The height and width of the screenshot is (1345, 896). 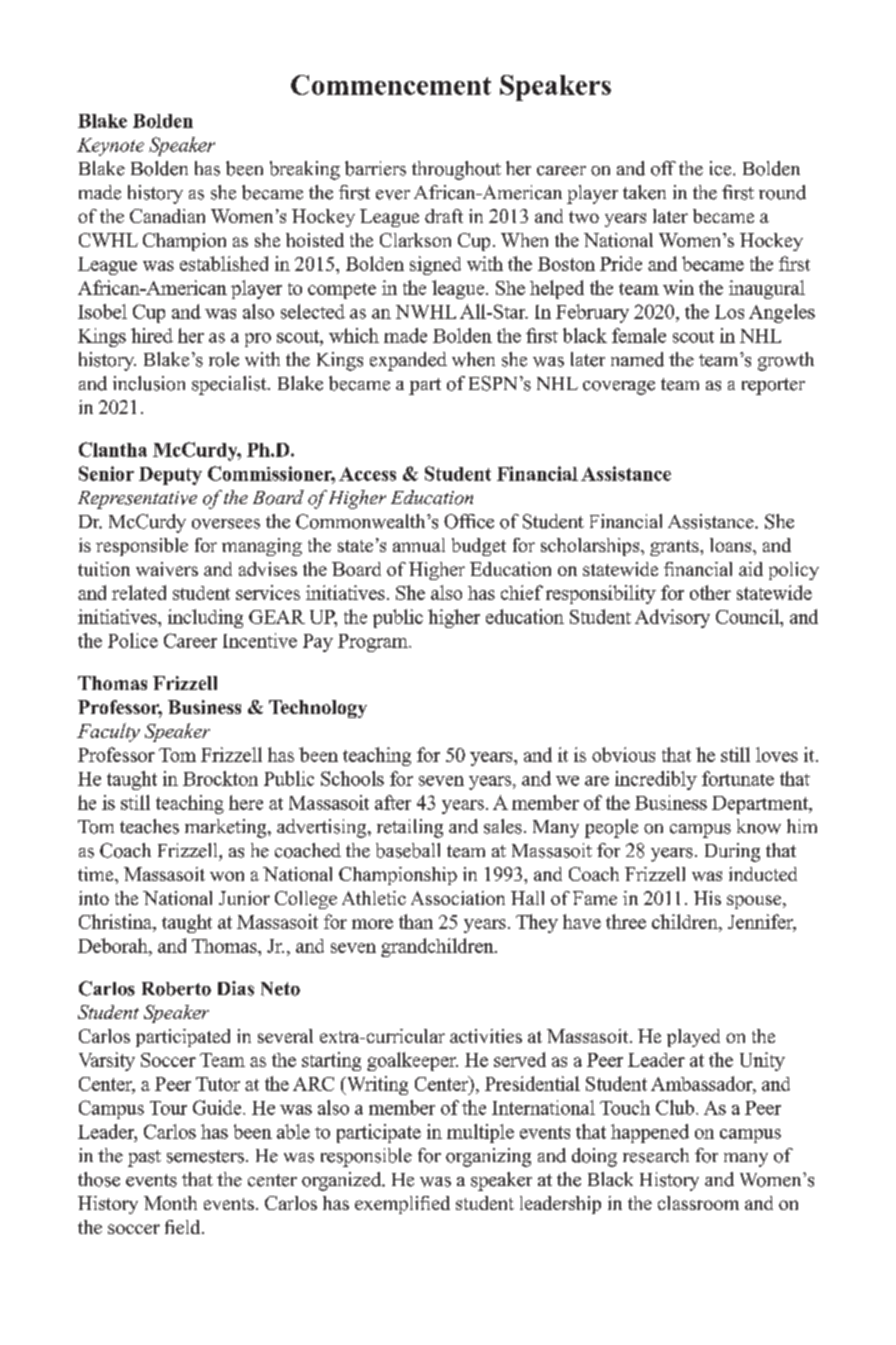 What do you see at coordinates (419, 545) in the screenshot?
I see `annual` at bounding box center [419, 545].
